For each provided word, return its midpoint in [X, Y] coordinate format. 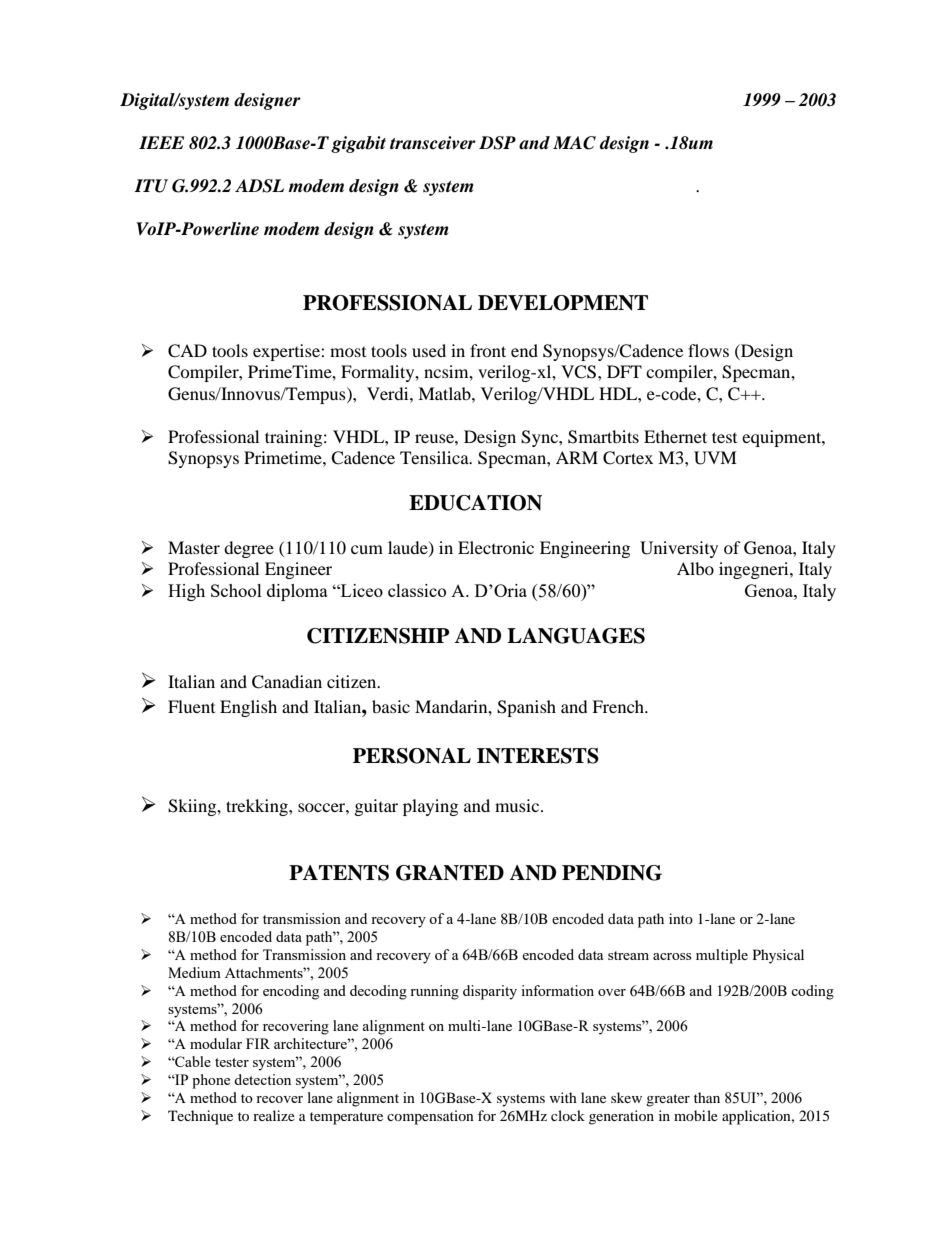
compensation [430, 1117]
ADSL [259, 186]
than [707, 1097]
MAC [574, 143]
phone [211, 1081]
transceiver [433, 143]
